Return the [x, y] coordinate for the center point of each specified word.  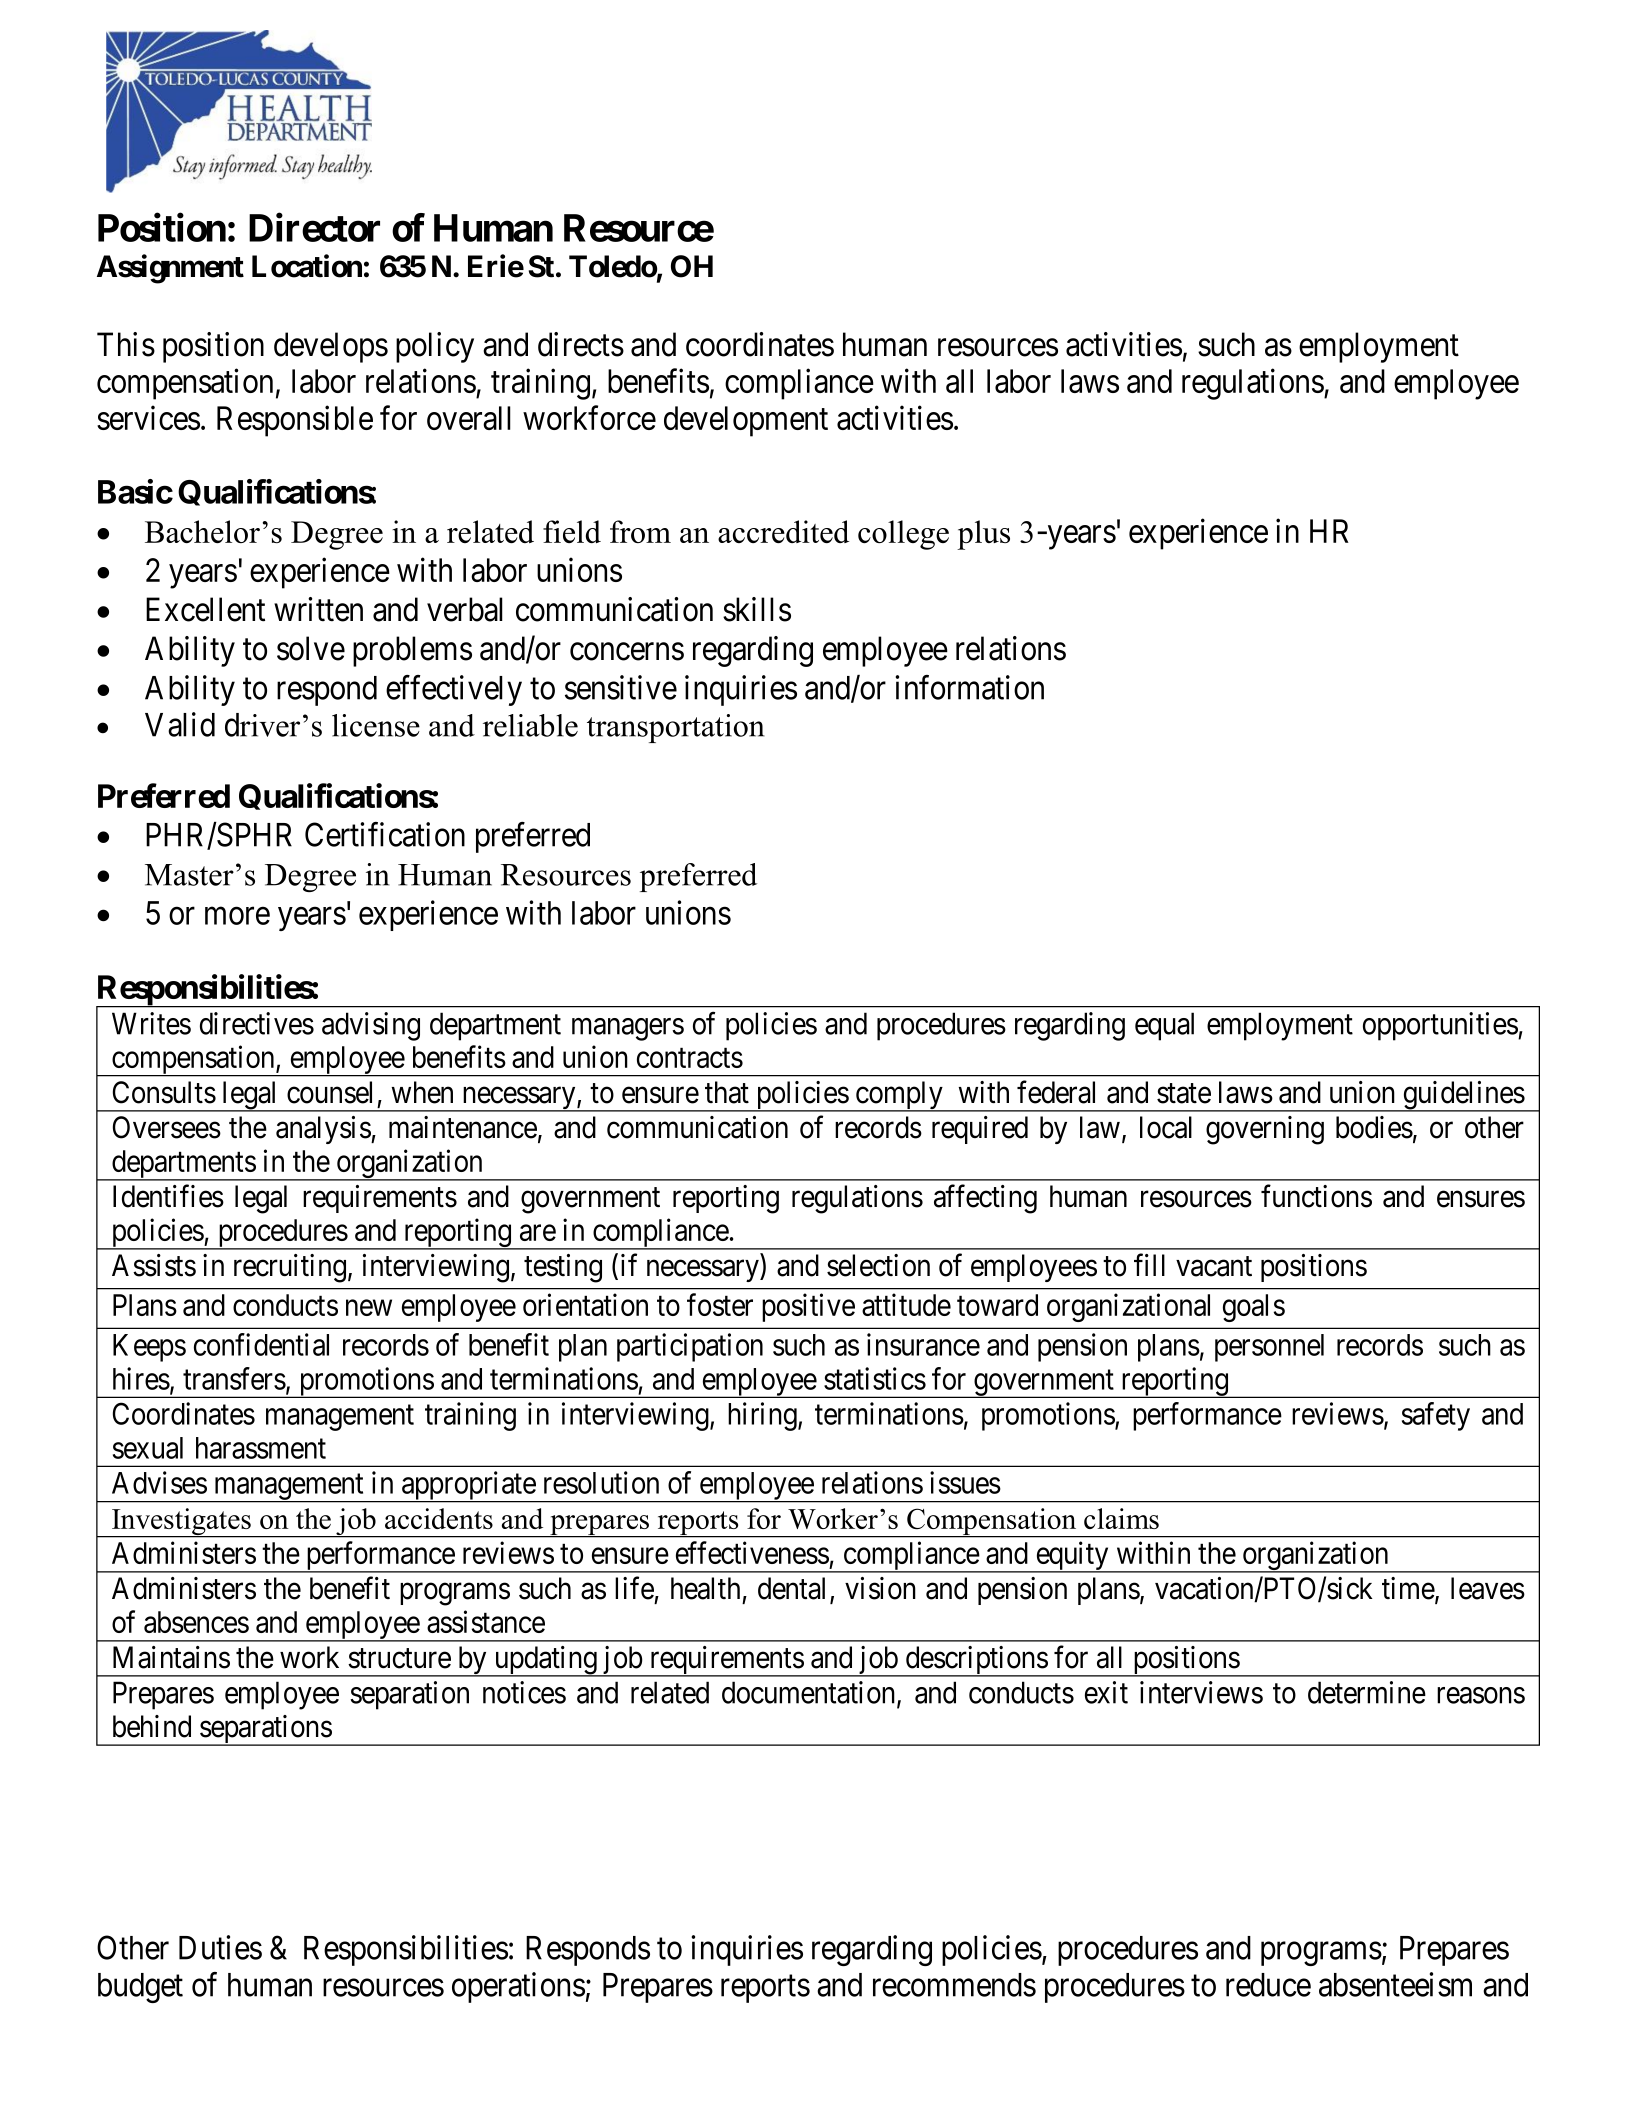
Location [307, 266]
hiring [763, 1416]
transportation [676, 728]
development [746, 421]
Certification [385, 834]
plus [983, 535]
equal [1164, 1026]
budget [140, 1988]
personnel [1269, 1348]
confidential [261, 1344]
